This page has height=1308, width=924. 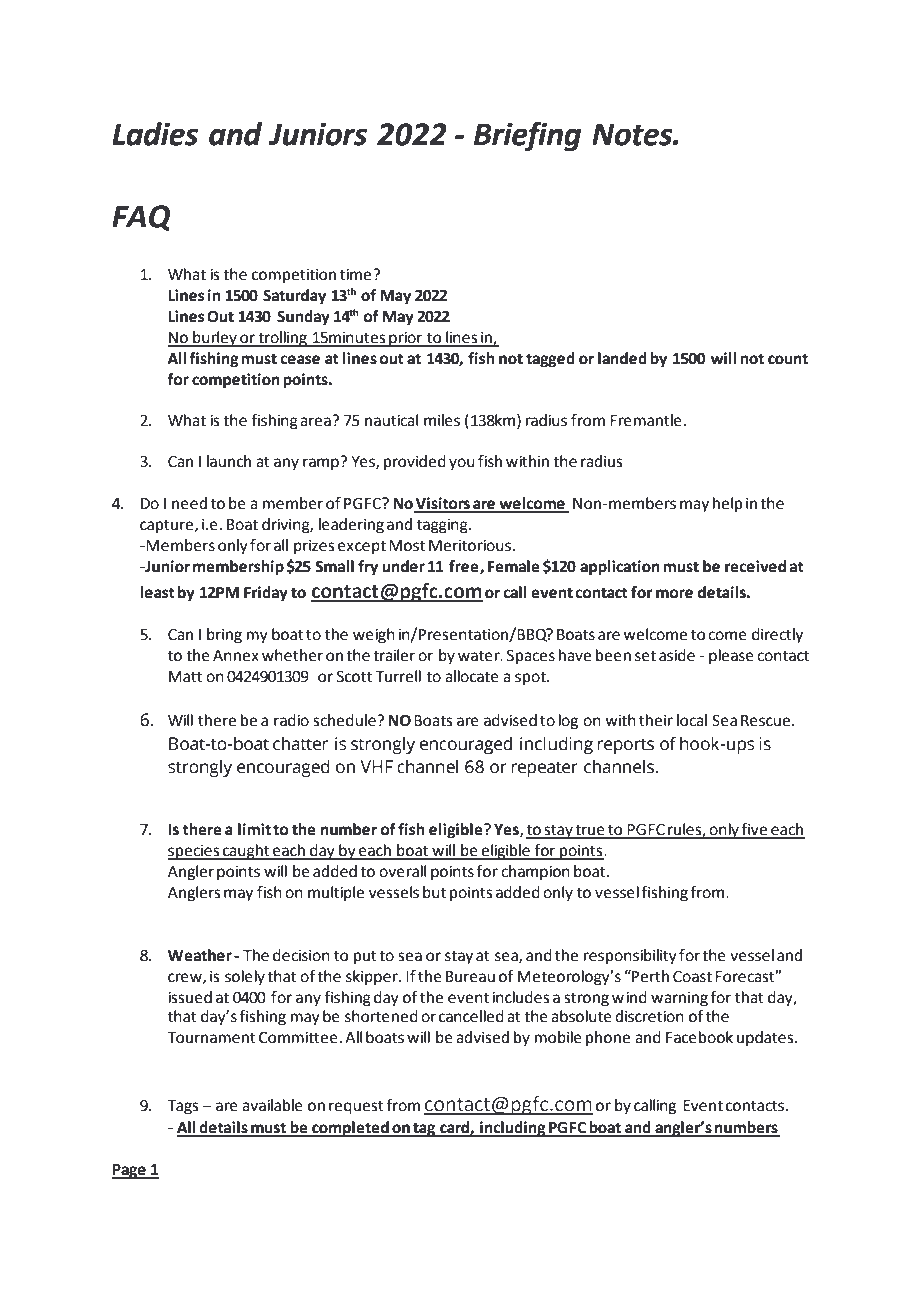 What do you see at coordinates (350, 1129) in the page?
I see `completed` at bounding box center [350, 1129].
